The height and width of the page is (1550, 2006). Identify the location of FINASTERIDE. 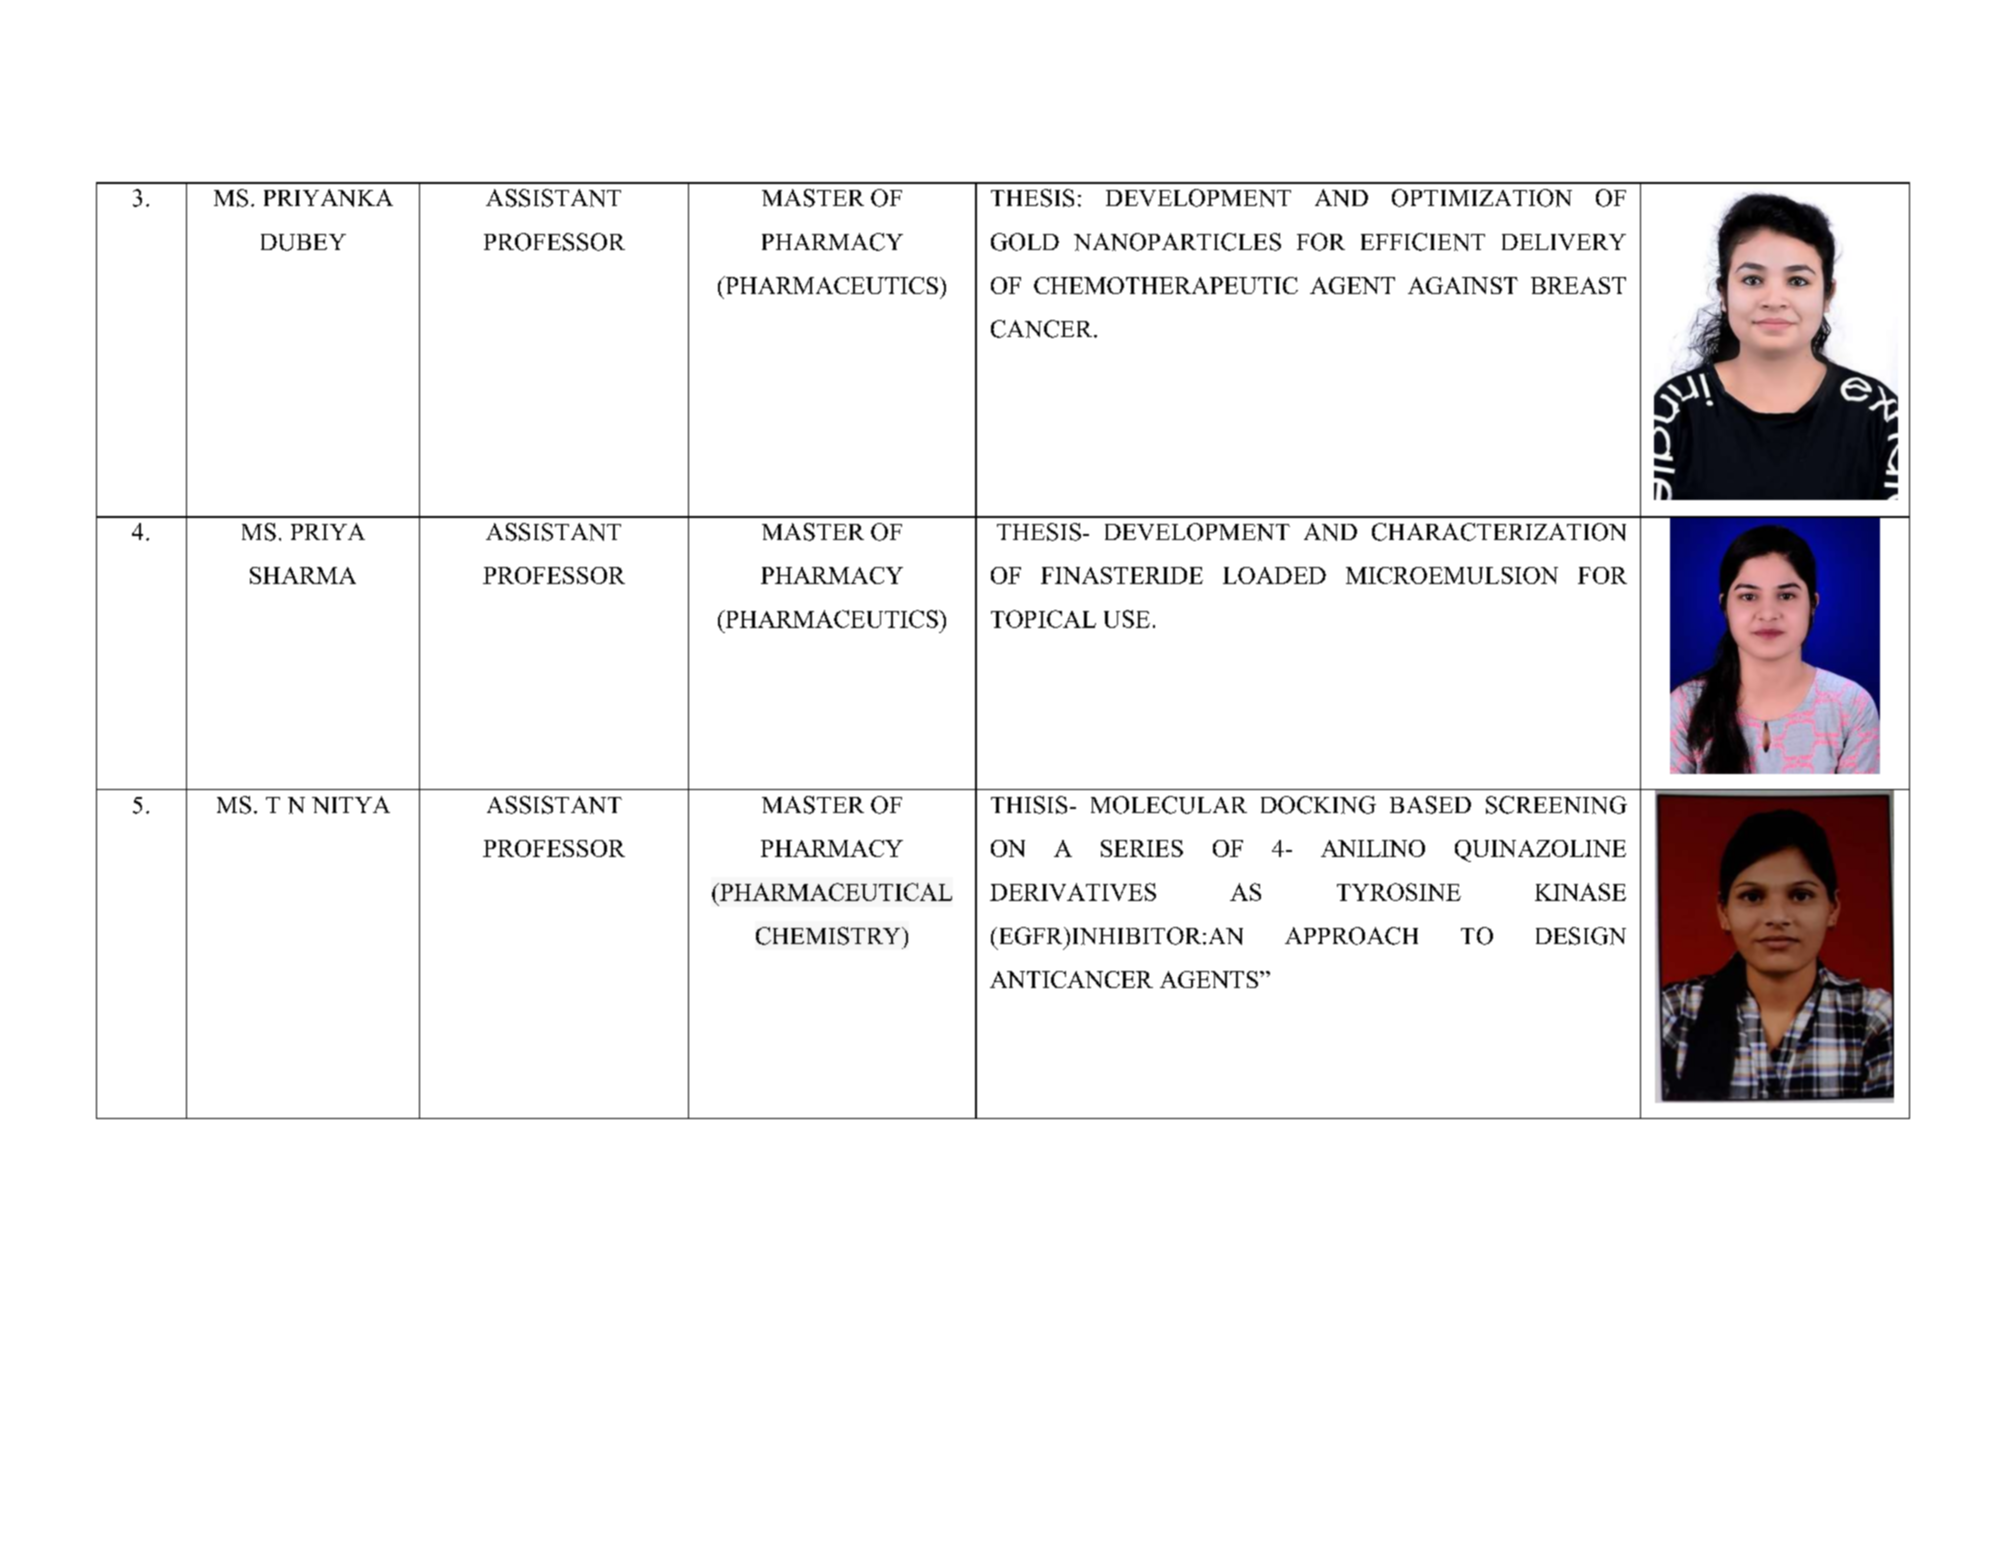
(1122, 575).
